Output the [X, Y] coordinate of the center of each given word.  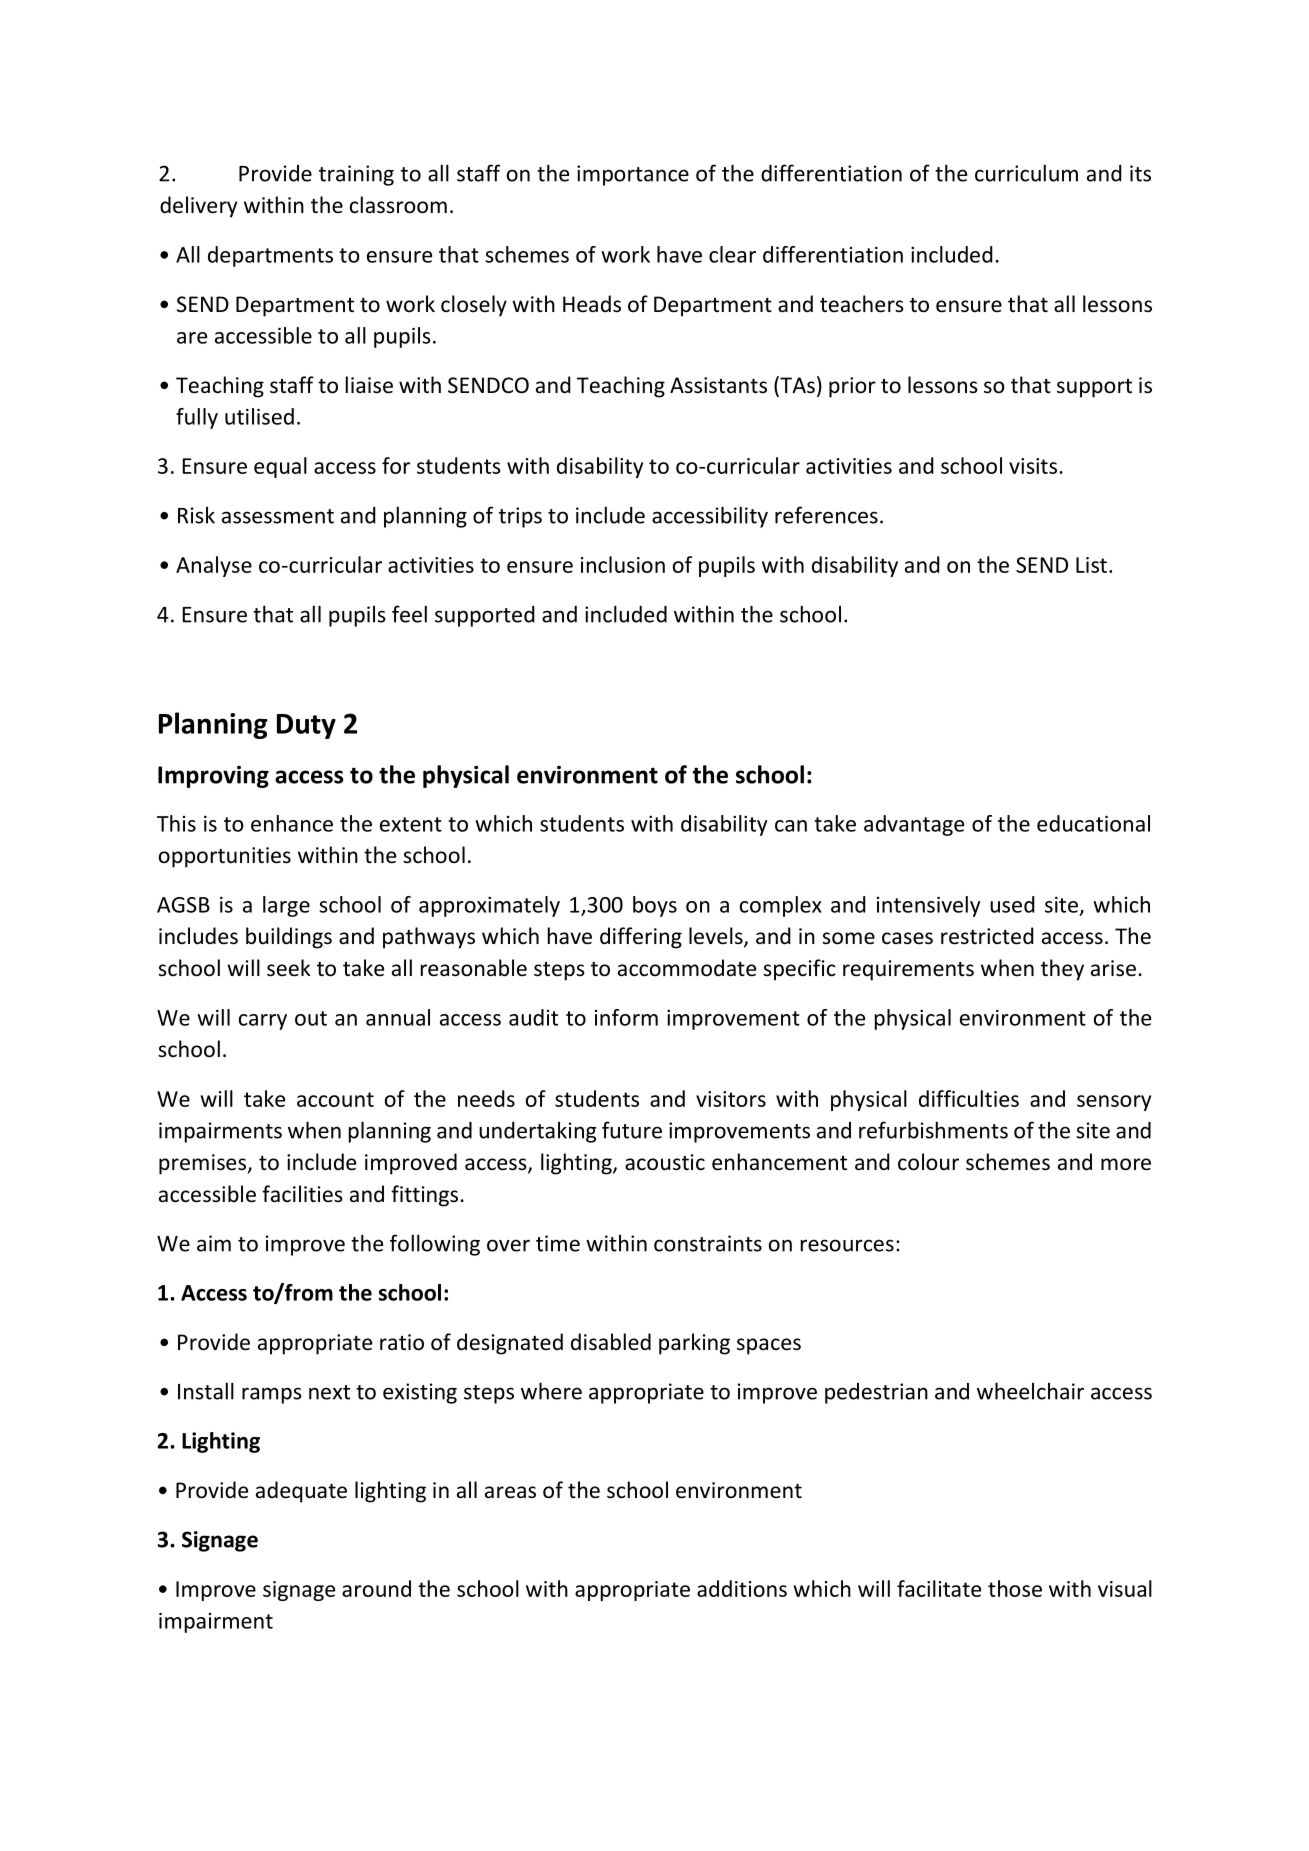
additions [742, 1588]
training [356, 175]
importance [633, 175]
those [1015, 1588]
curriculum [1026, 173]
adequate [301, 1492]
